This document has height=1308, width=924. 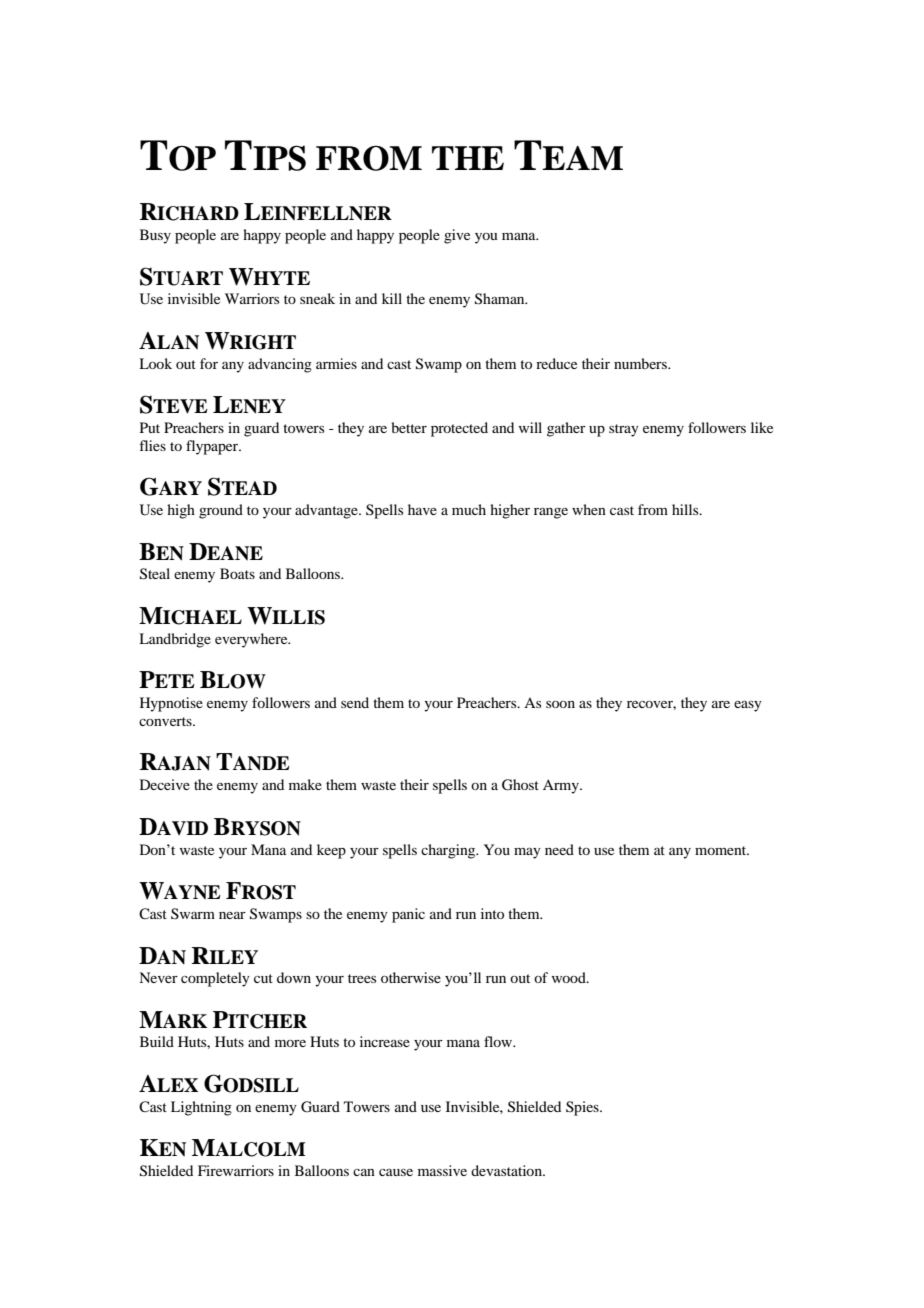 I want to click on near, so click(x=232, y=915).
